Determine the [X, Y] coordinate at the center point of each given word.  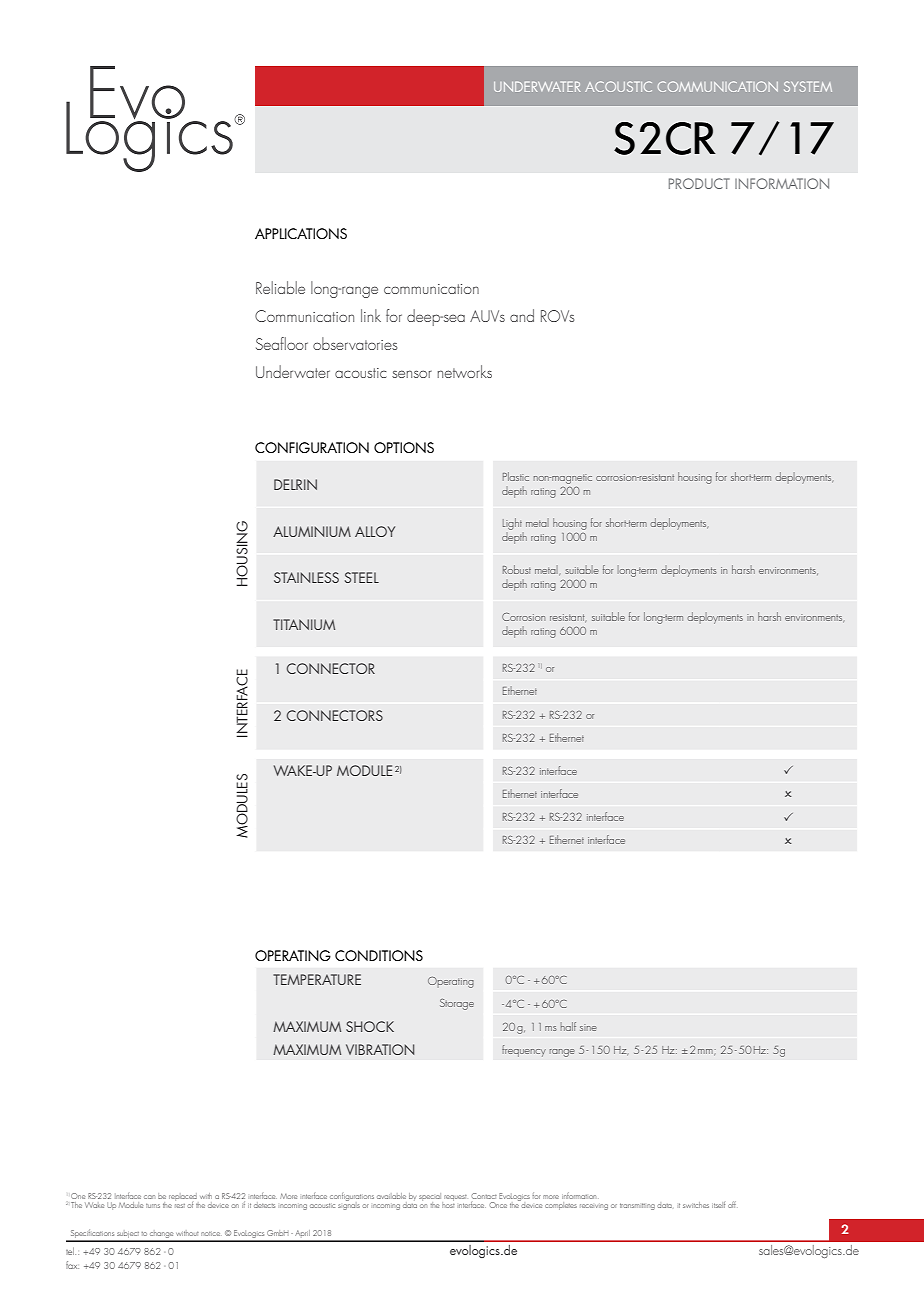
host [448, 1203]
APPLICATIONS [301, 233]
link [371, 315]
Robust [517, 569]
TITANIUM [304, 624]
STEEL [362, 577]
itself [718, 1205]
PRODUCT [699, 183]
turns [153, 1206]
